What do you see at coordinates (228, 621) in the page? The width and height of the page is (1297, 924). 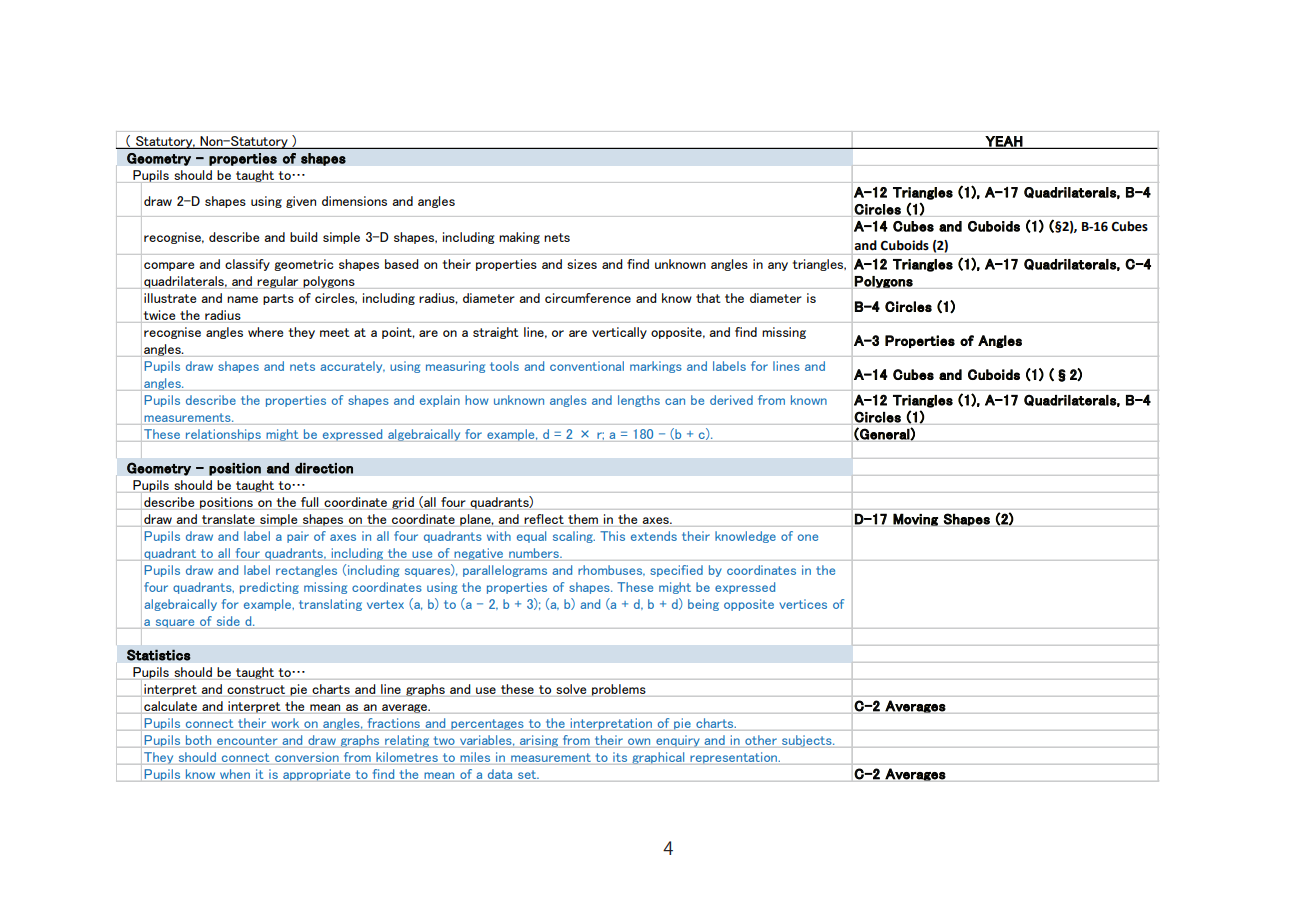 I see `side` at bounding box center [228, 621].
